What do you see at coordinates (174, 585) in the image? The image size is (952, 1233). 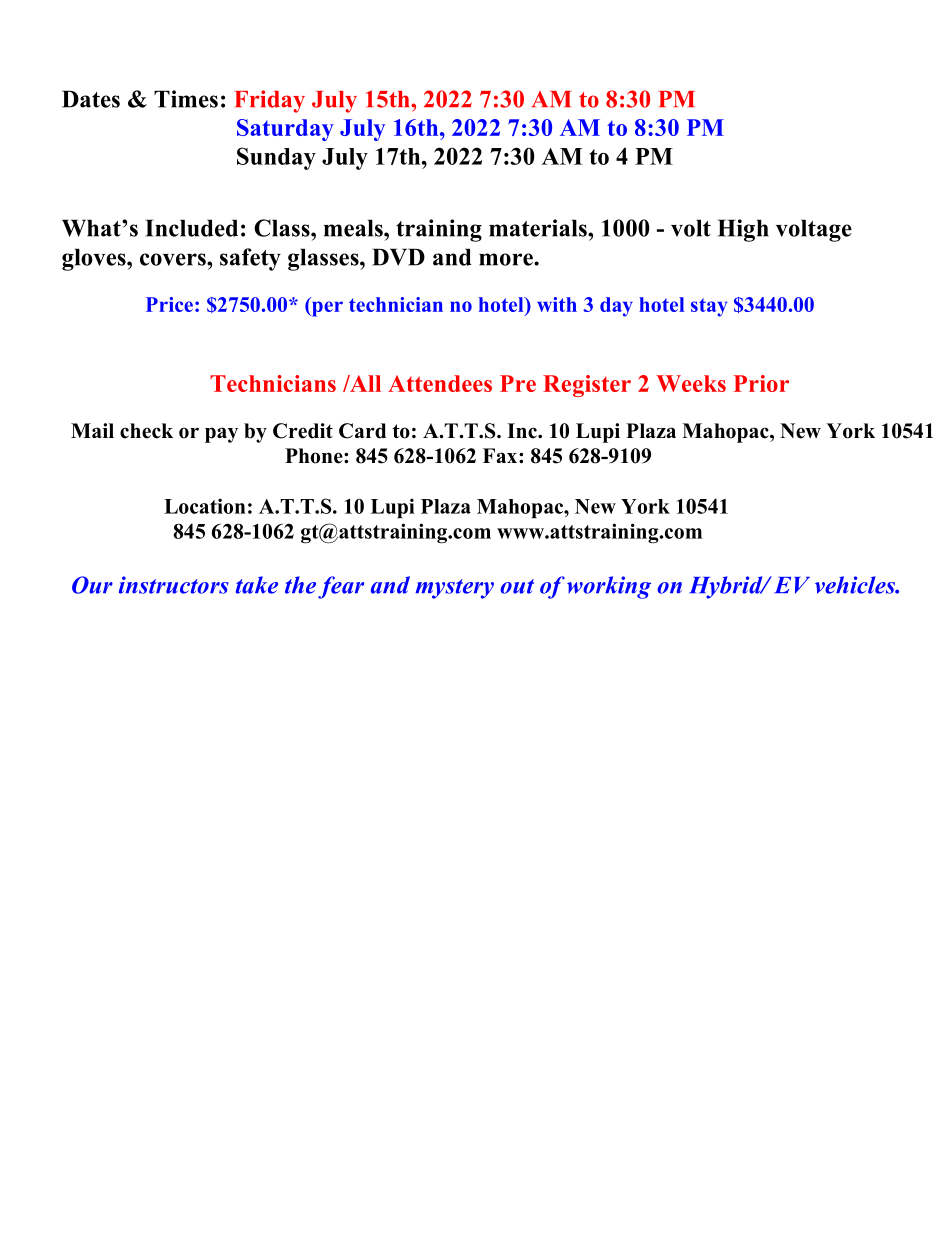 I see `instructors` at bounding box center [174, 585].
